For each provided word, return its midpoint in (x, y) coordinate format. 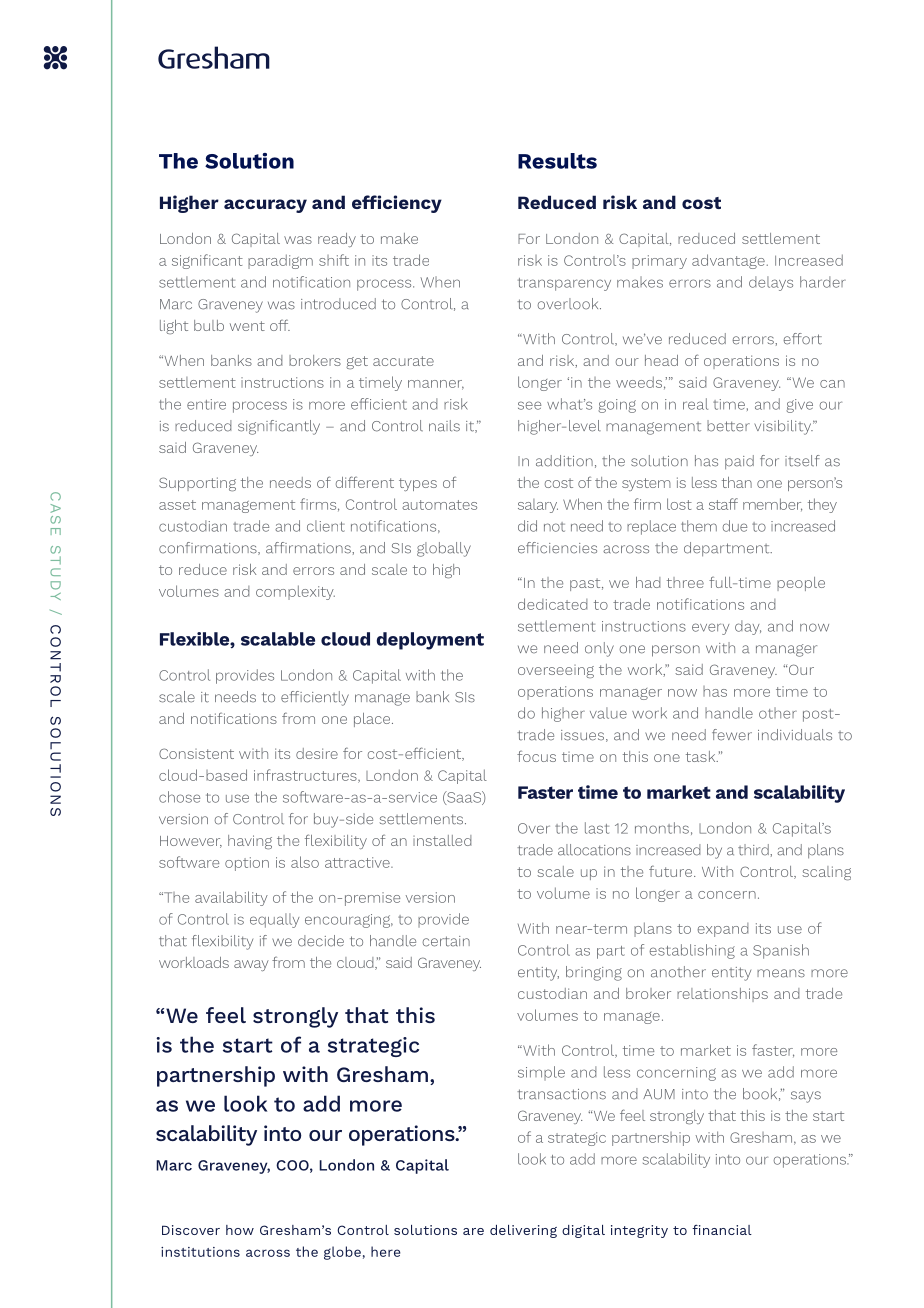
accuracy (265, 206)
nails (444, 426)
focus (536, 756)
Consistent (196, 753)
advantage (728, 261)
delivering (523, 1231)
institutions (200, 1252)
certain (446, 941)
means (781, 973)
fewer (732, 735)
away (251, 965)
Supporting (197, 484)
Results (557, 161)
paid (739, 462)
